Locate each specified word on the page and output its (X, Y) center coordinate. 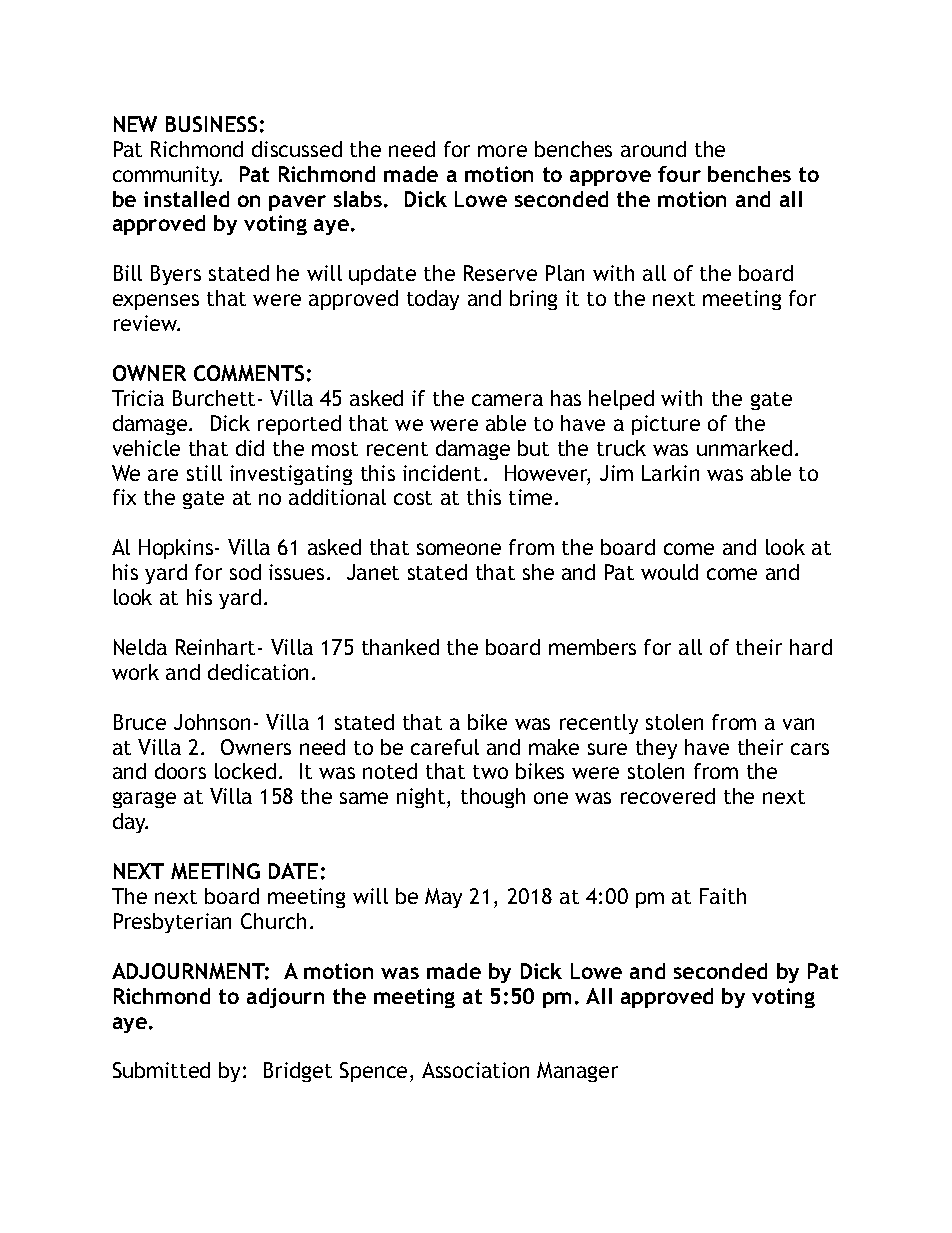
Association (475, 1070)
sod (245, 572)
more (502, 151)
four (679, 174)
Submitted (161, 1070)
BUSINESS (211, 124)
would (669, 572)
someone (459, 549)
